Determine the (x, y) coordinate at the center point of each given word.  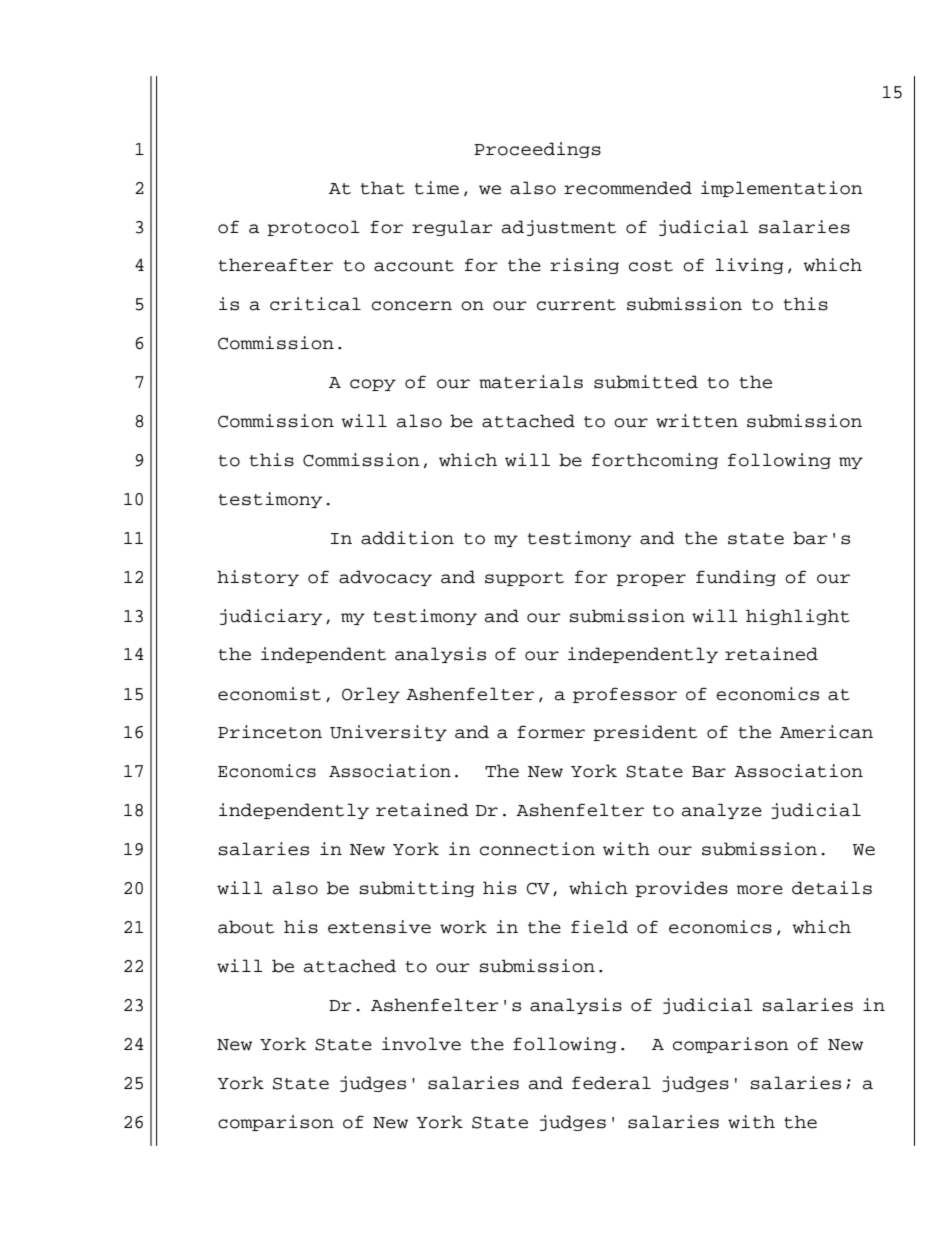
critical (315, 304)
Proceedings (537, 150)
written (697, 421)
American (826, 732)
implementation (782, 189)
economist (269, 694)
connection (537, 849)
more (760, 890)
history (258, 578)
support (524, 579)
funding (736, 578)
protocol (313, 228)
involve (421, 1044)
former (551, 732)
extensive (379, 927)
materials (531, 382)
